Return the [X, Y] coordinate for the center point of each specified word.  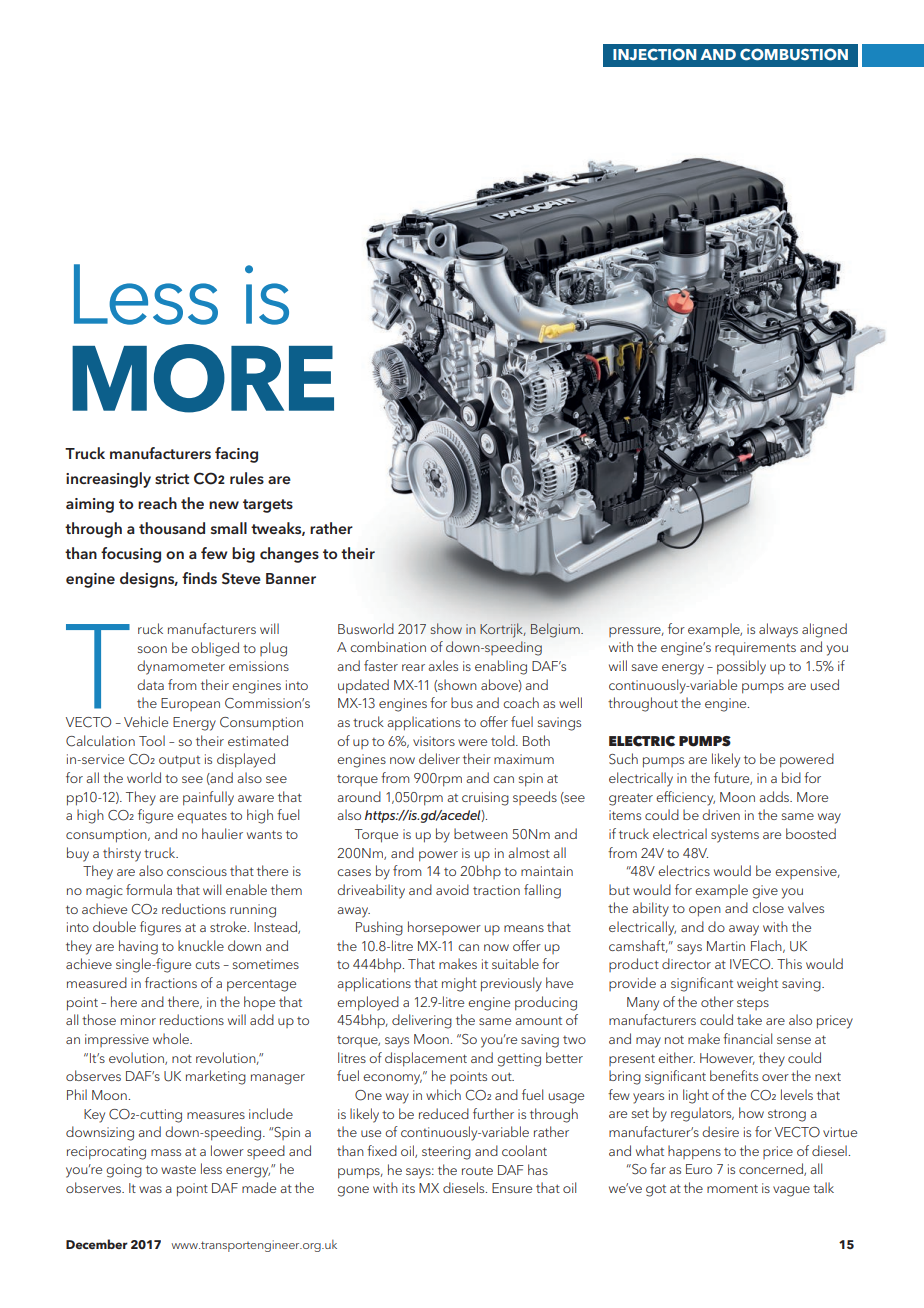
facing [236, 455]
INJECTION [654, 54]
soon [152, 649]
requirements [755, 648]
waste [178, 1169]
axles [443, 665]
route [477, 1170]
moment [732, 1188]
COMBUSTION [794, 54]
